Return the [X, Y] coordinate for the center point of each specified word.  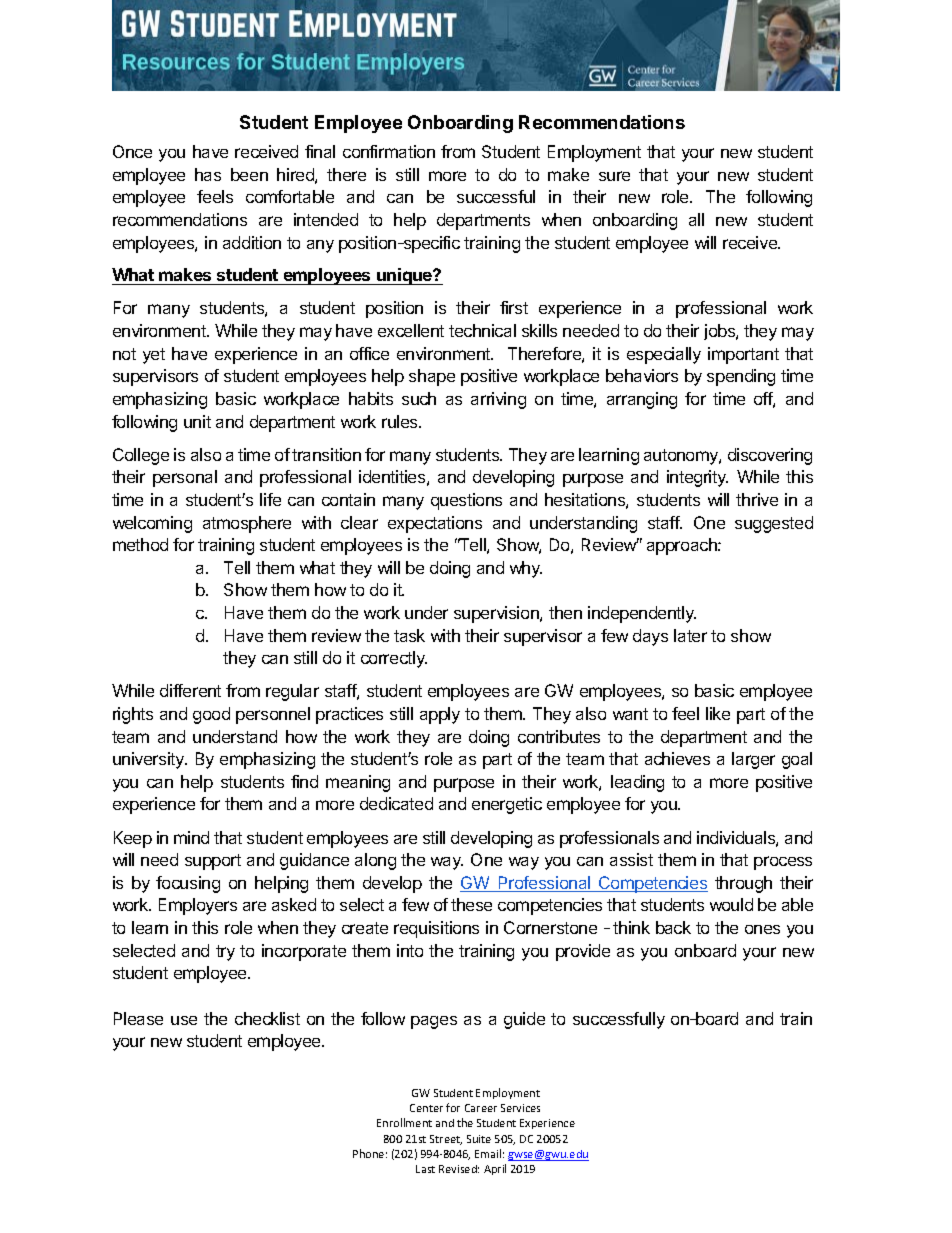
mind [191, 837]
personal [185, 478]
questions [466, 501]
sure [614, 176]
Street [446, 1140]
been [249, 174]
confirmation [389, 151]
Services [520, 1108]
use [184, 1020]
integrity [697, 478]
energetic [507, 805]
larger [753, 760]
